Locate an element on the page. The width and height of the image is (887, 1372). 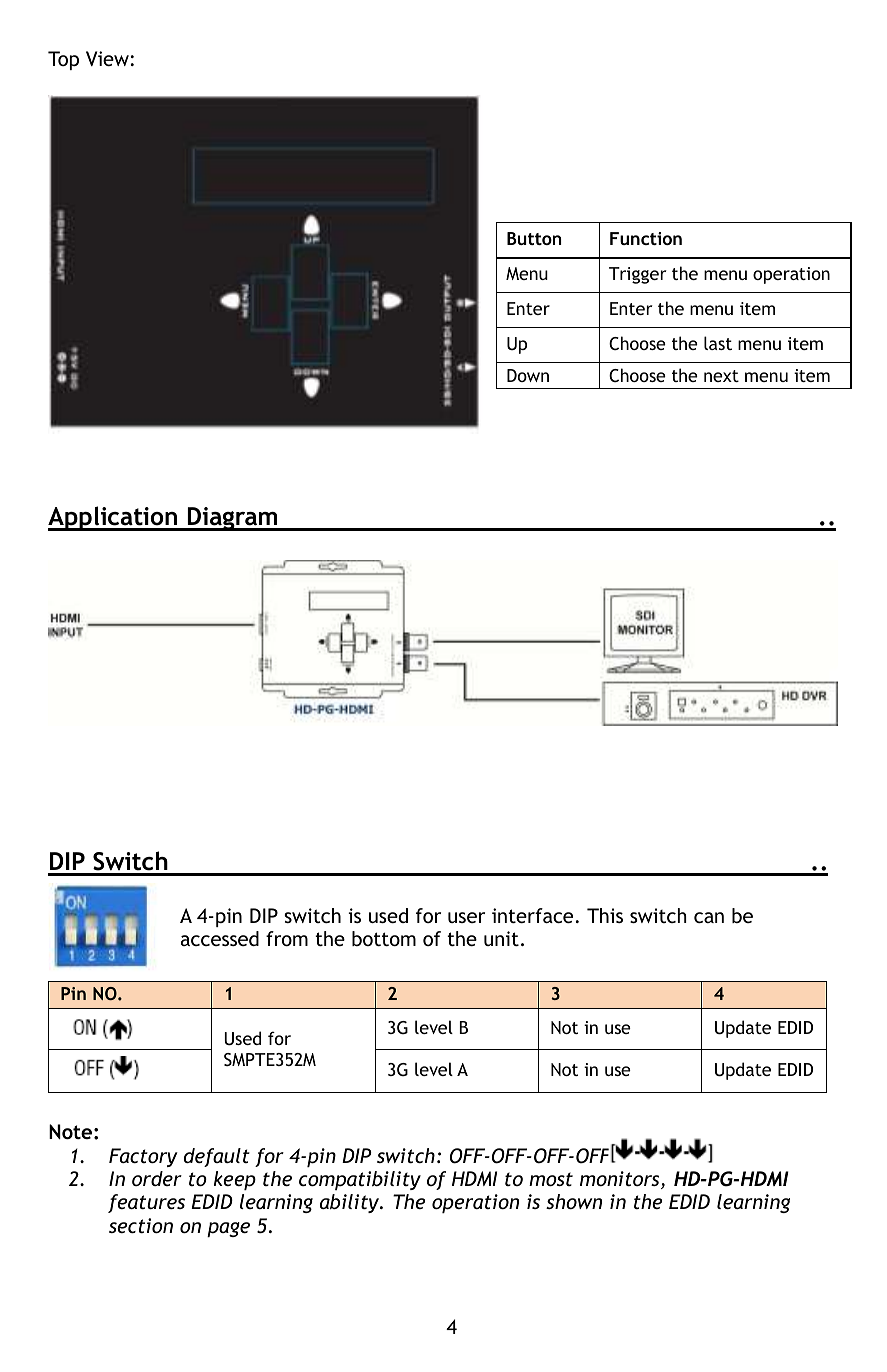
features is located at coordinates (146, 1203).
